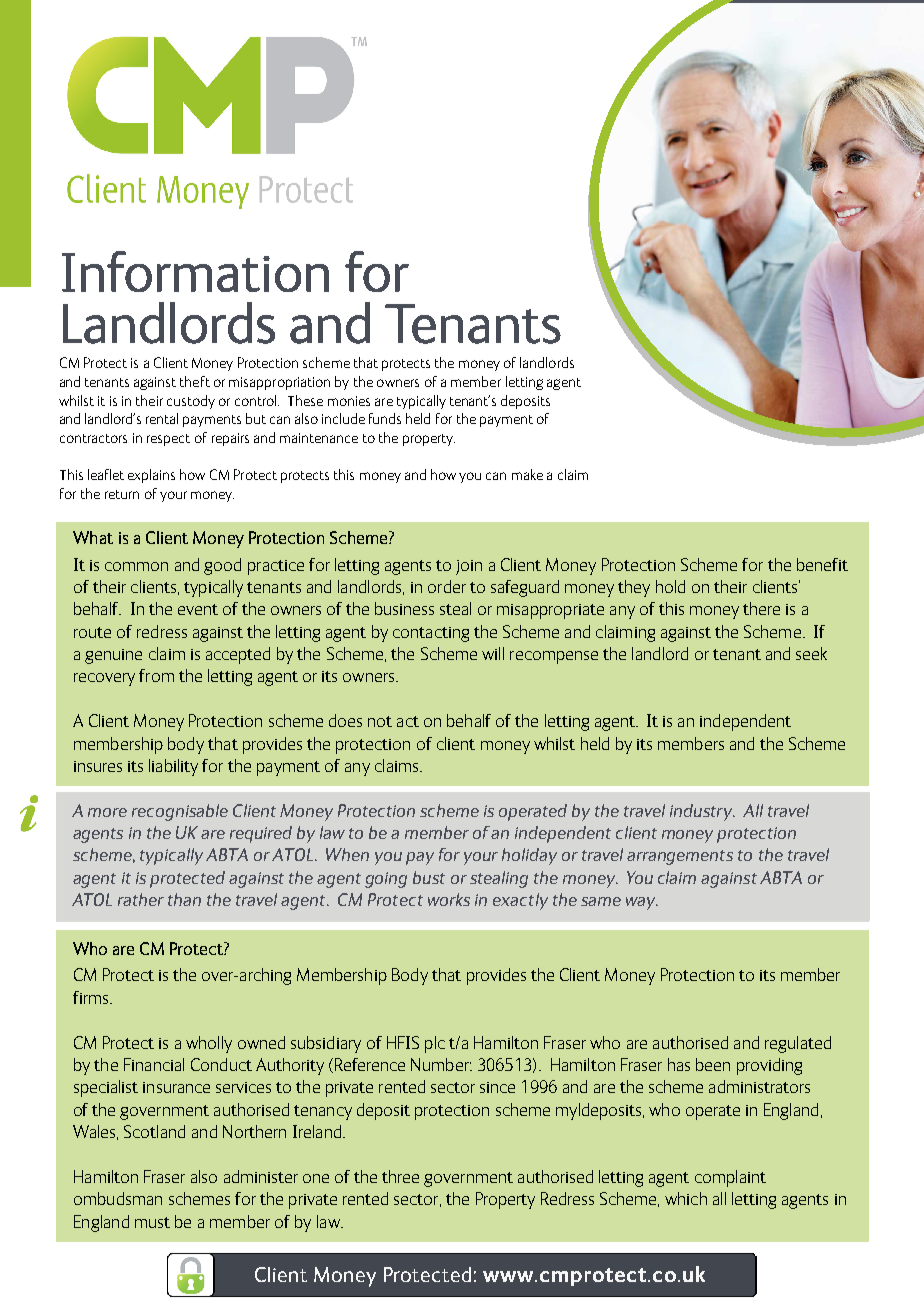 This page has width=924, height=1308. Describe the element at coordinates (195, 271) in the page. I see `Information` at that location.
